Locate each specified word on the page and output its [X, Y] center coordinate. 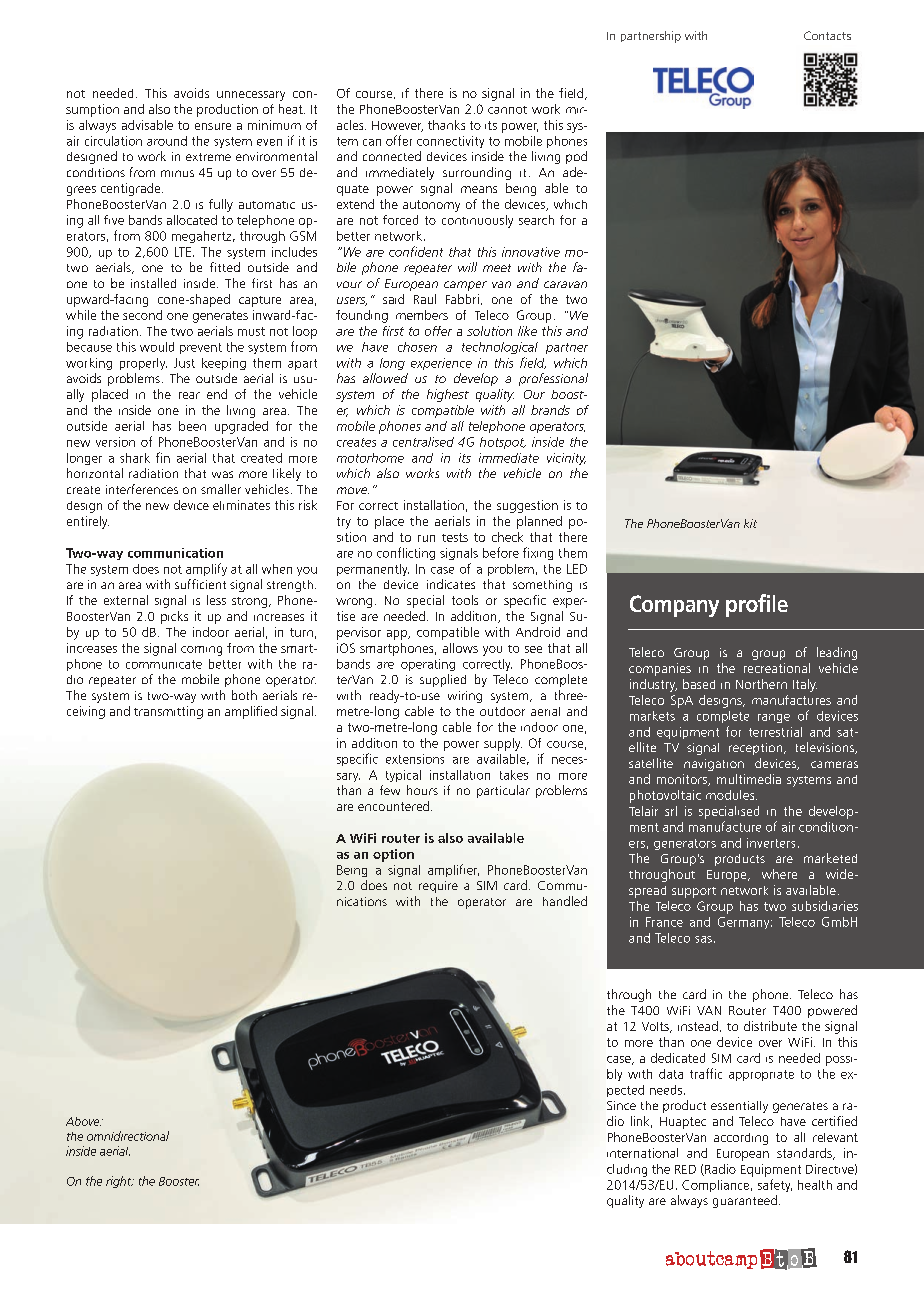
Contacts [827, 35]
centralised [423, 442]
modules [731, 795]
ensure [213, 126]
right [120, 1182]
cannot [507, 110]
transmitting [168, 712]
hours [422, 790]
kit [750, 523]
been [192, 426]
